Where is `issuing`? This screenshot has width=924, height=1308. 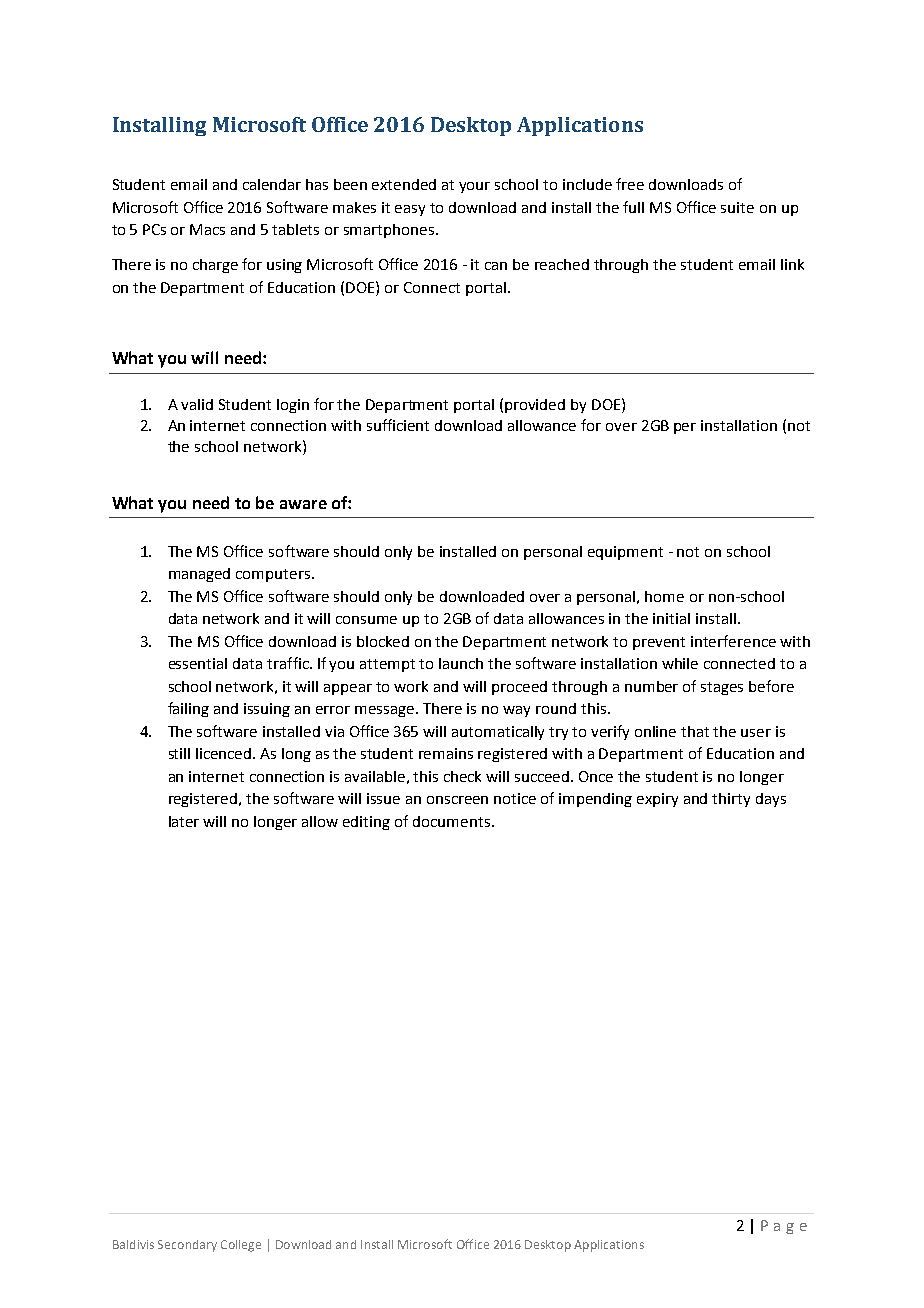
issuing is located at coordinates (267, 710).
